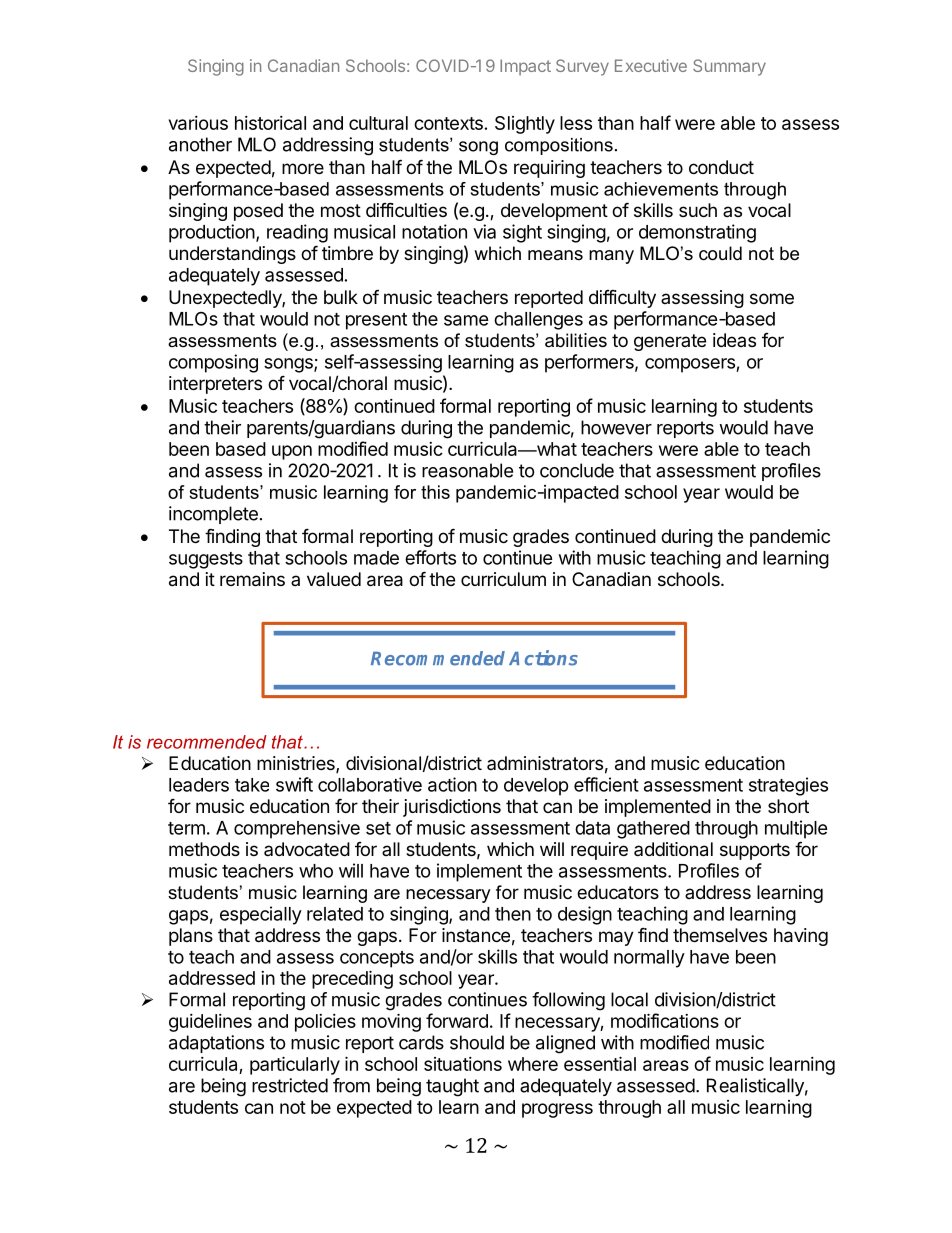  I want to click on historical, so click(270, 123).
